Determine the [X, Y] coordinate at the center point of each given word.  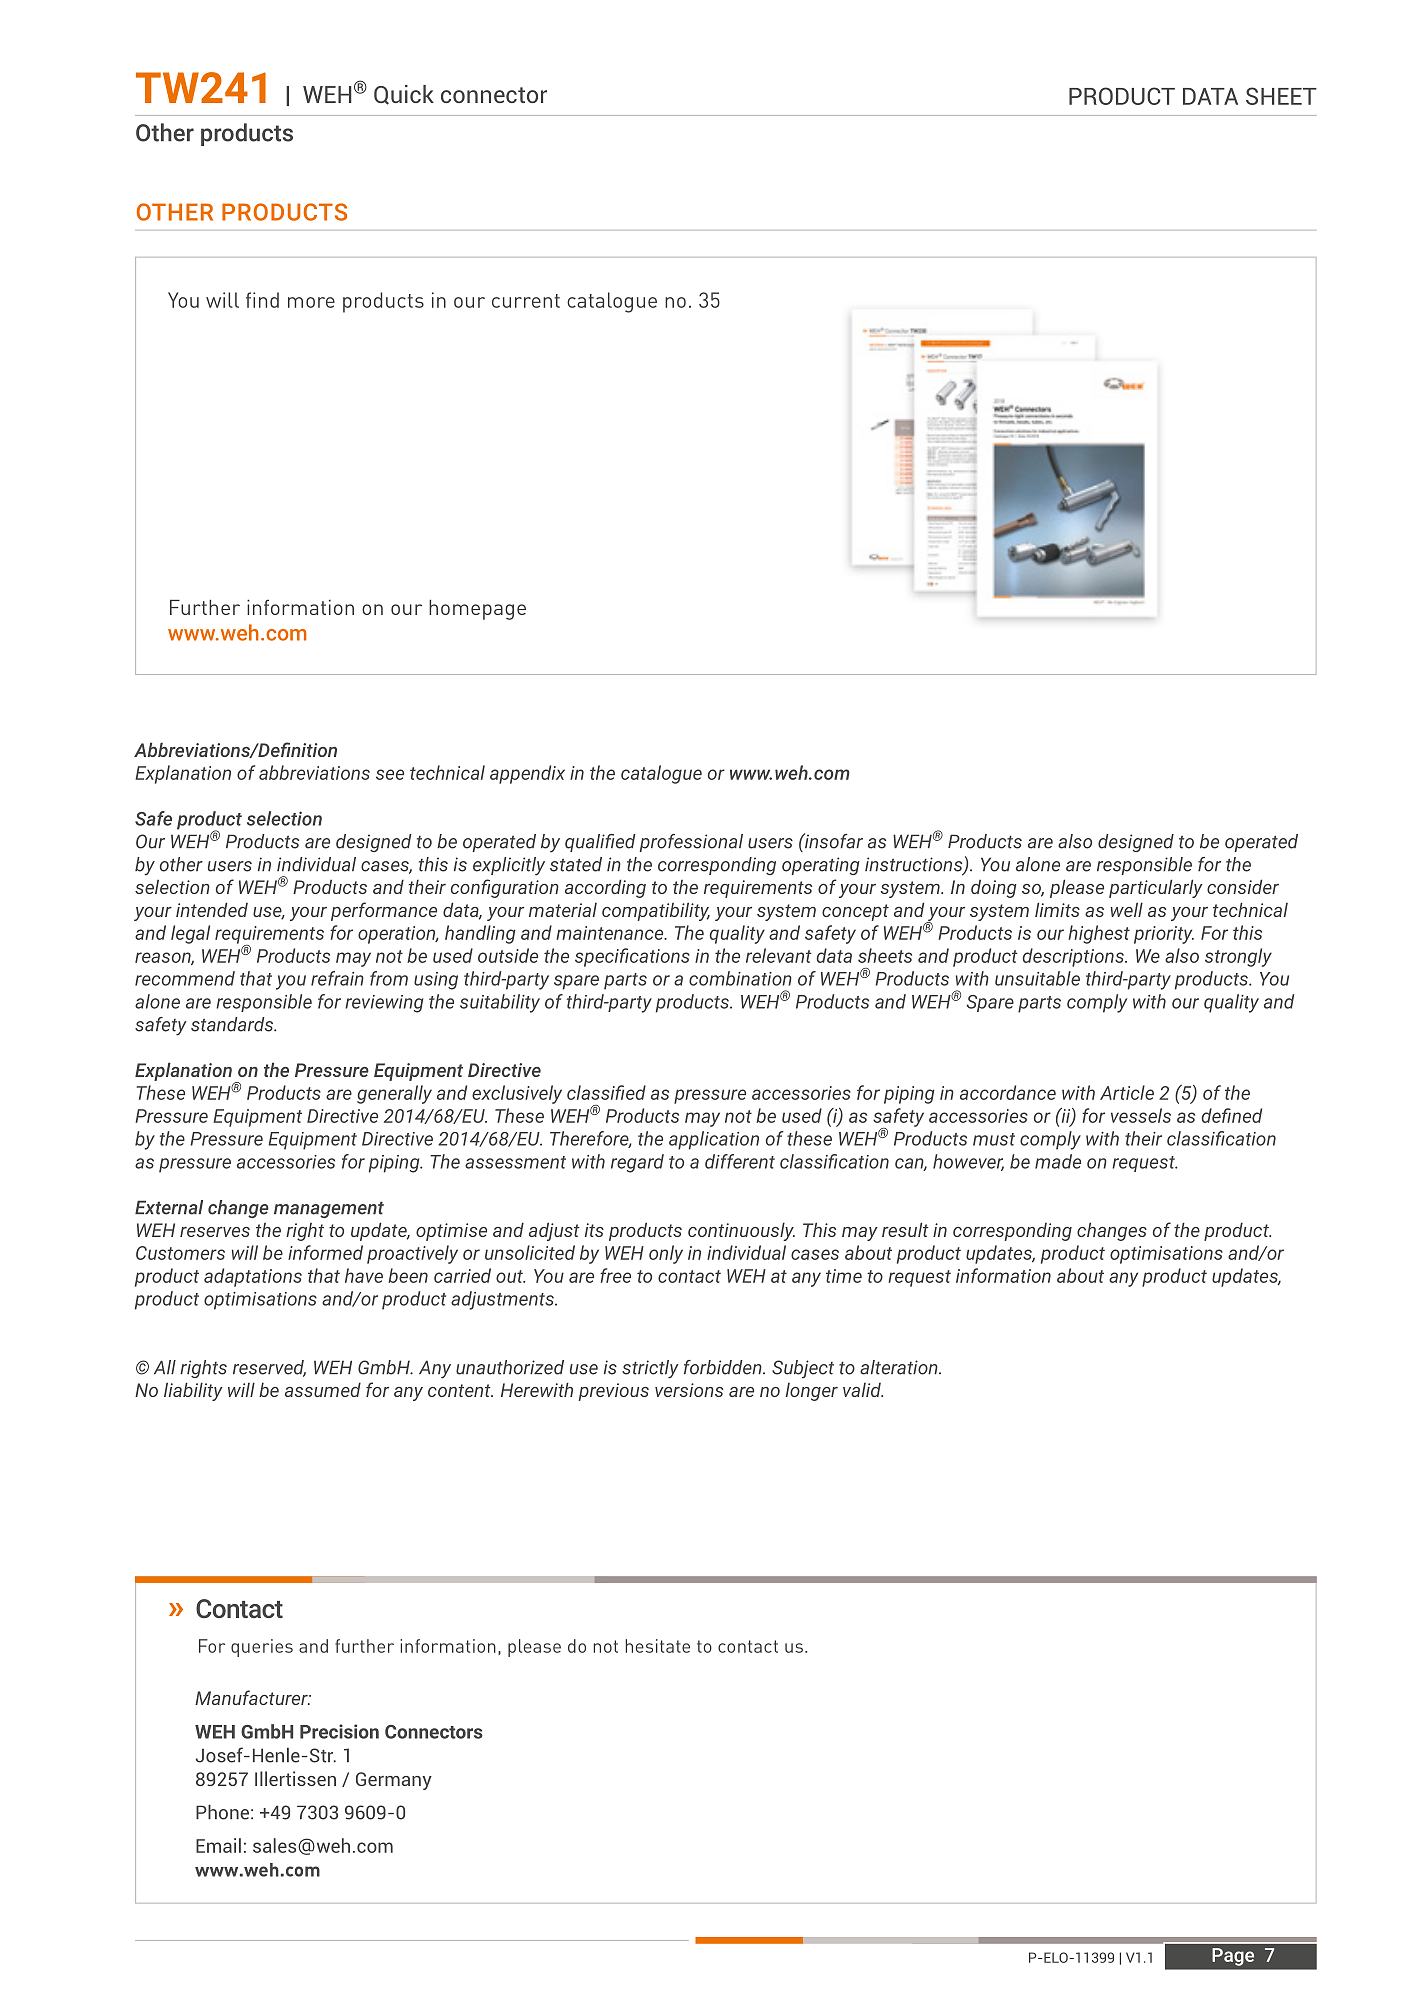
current [526, 301]
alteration [900, 1367]
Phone [222, 1812]
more [311, 302]
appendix [527, 774]
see [390, 774]
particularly [1156, 888]
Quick [404, 95]
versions [689, 1390]
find [262, 300]
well [1127, 909]
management [329, 1209]
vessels [1141, 1115]
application [714, 1140]
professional [691, 843]
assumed [323, 1389]
